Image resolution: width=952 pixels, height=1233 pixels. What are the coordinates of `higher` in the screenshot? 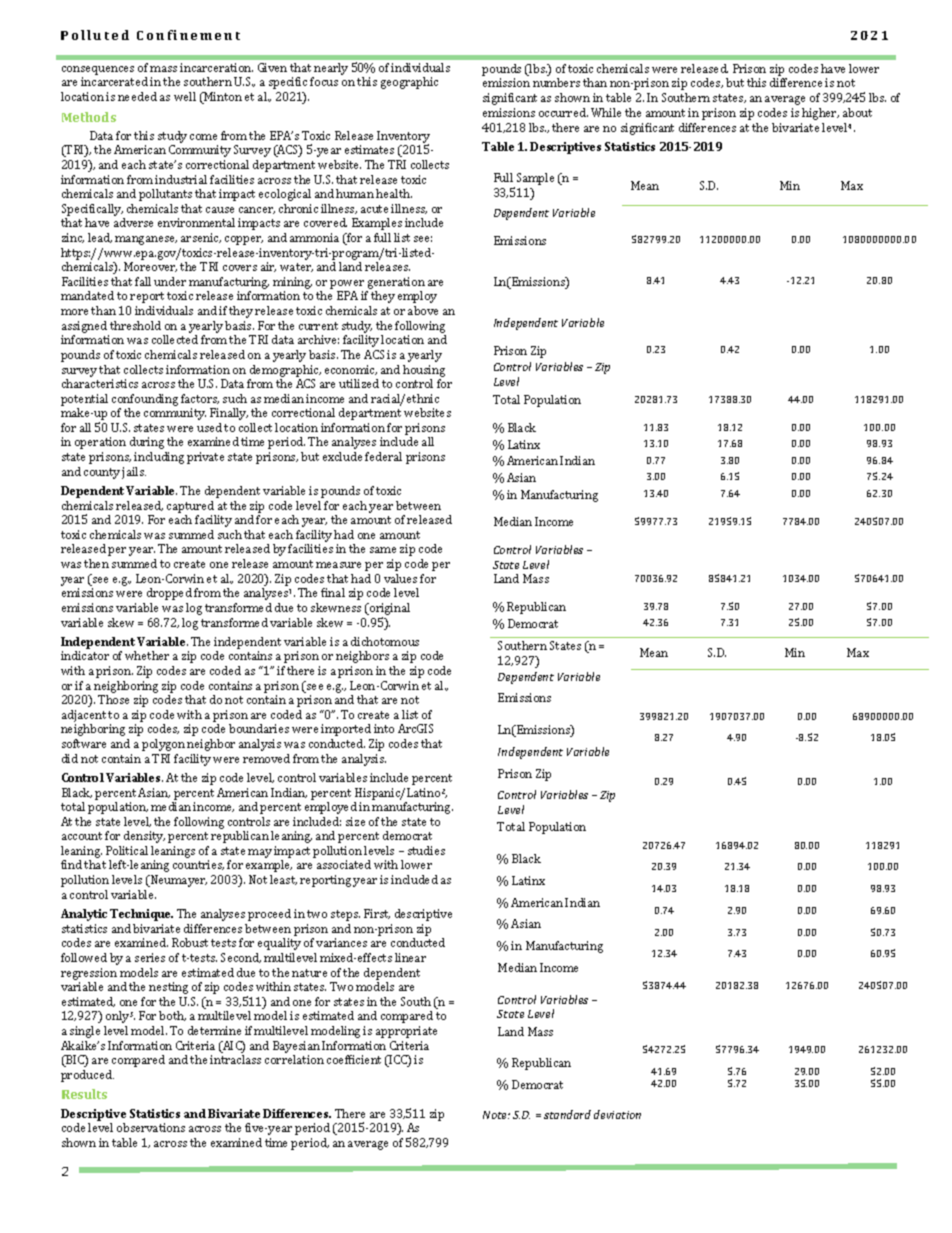 It's located at (820, 114).
